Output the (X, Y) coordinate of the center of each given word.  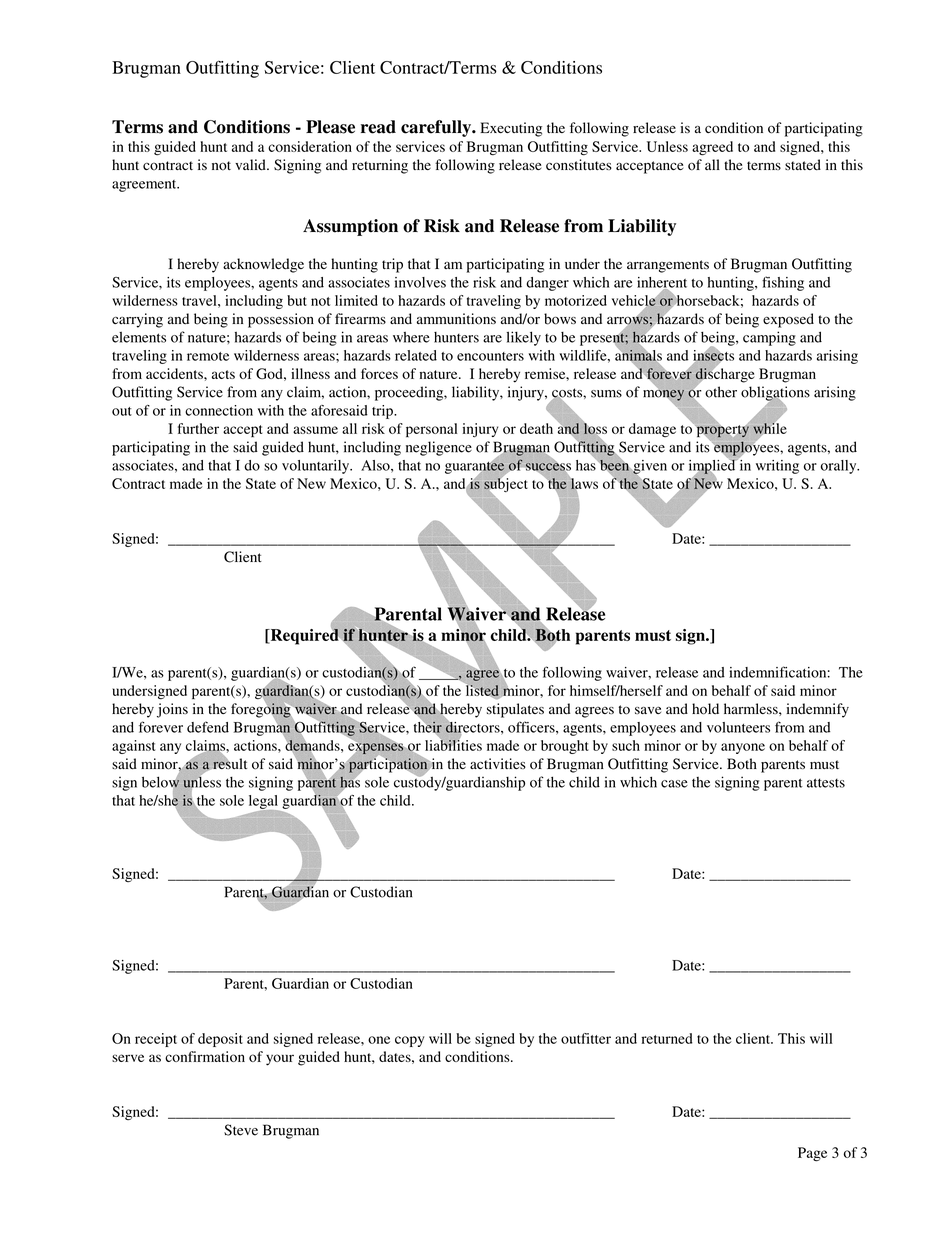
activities (498, 763)
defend (208, 727)
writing (777, 467)
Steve (241, 1130)
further (198, 428)
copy (409, 1041)
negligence (439, 448)
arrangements (668, 266)
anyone (743, 748)
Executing (511, 129)
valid (251, 165)
